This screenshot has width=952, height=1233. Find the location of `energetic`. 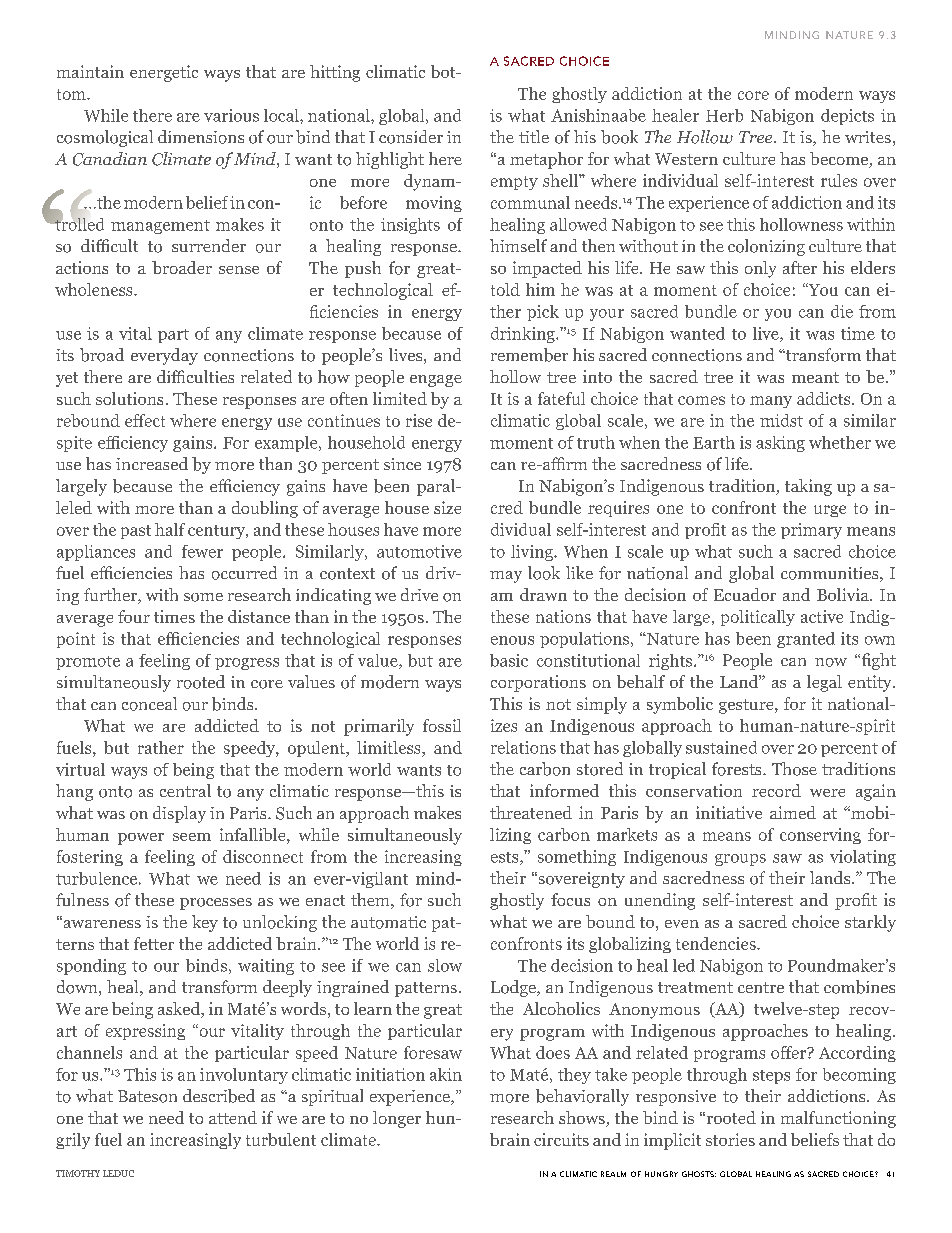

energetic is located at coordinates (164, 73).
